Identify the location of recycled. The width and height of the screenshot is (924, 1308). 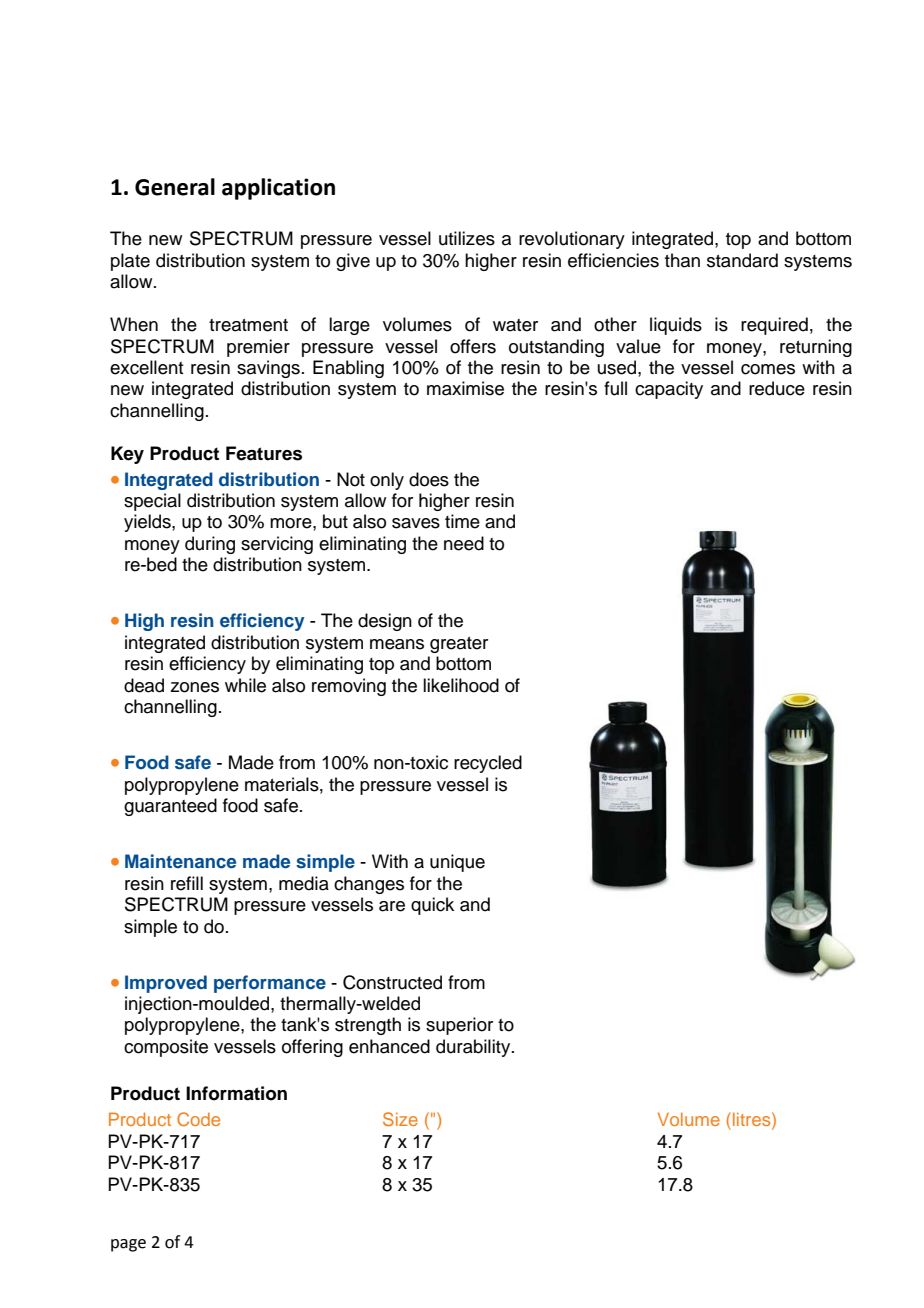
(488, 764).
